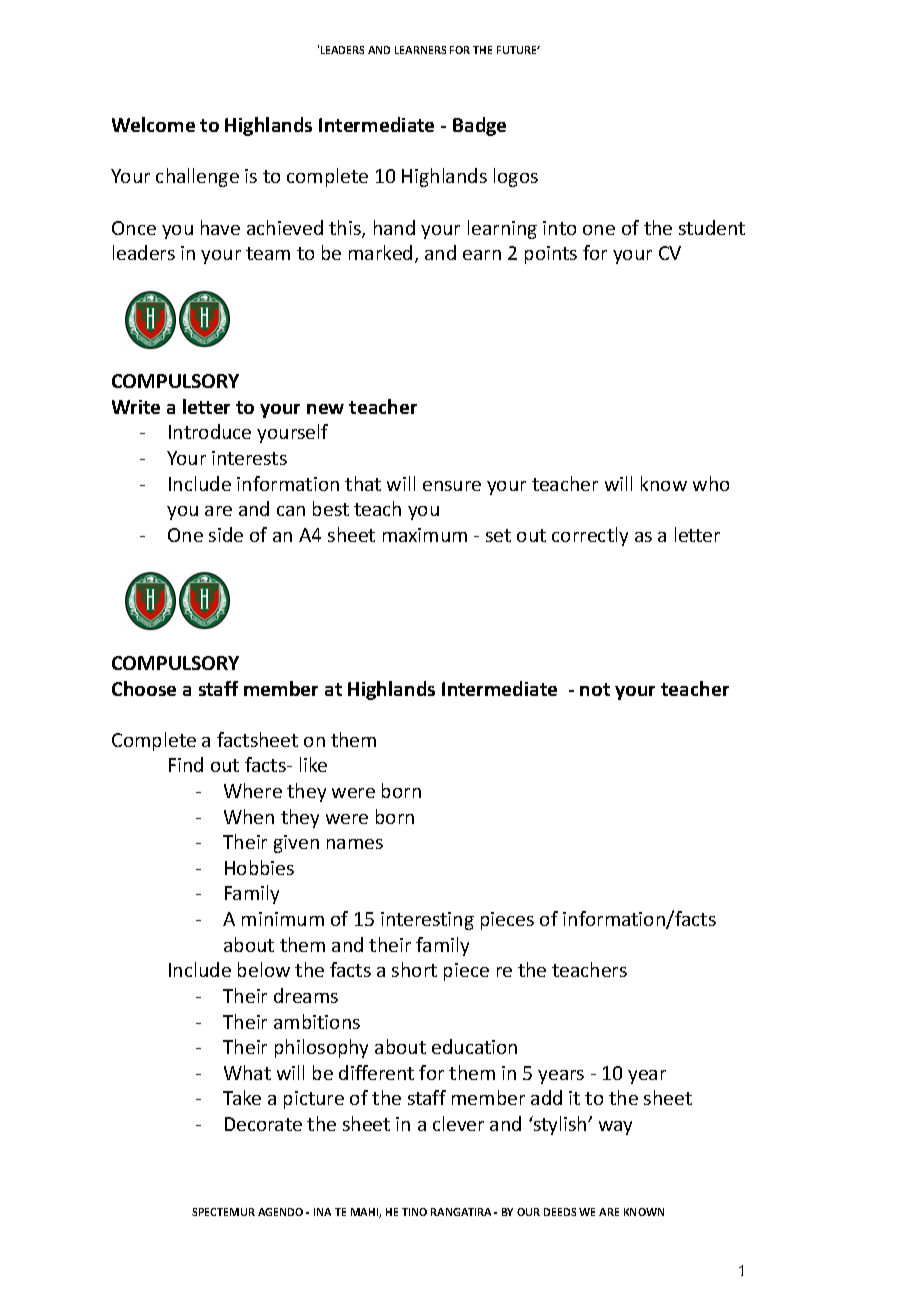 The width and height of the document is (924, 1307). What do you see at coordinates (264, 969) in the document?
I see `below` at bounding box center [264, 969].
